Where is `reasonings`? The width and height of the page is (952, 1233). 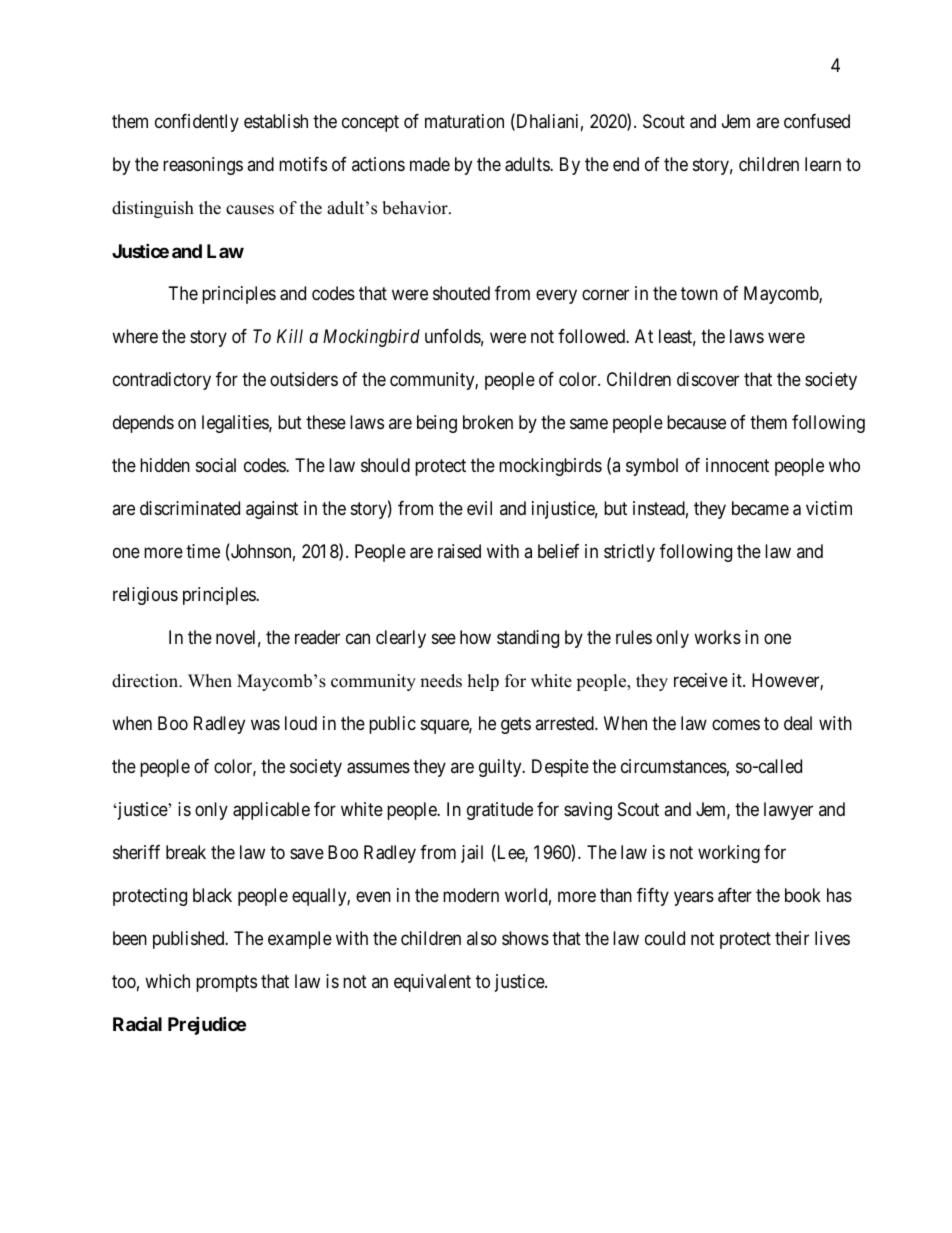 reasonings is located at coordinates (203, 166).
